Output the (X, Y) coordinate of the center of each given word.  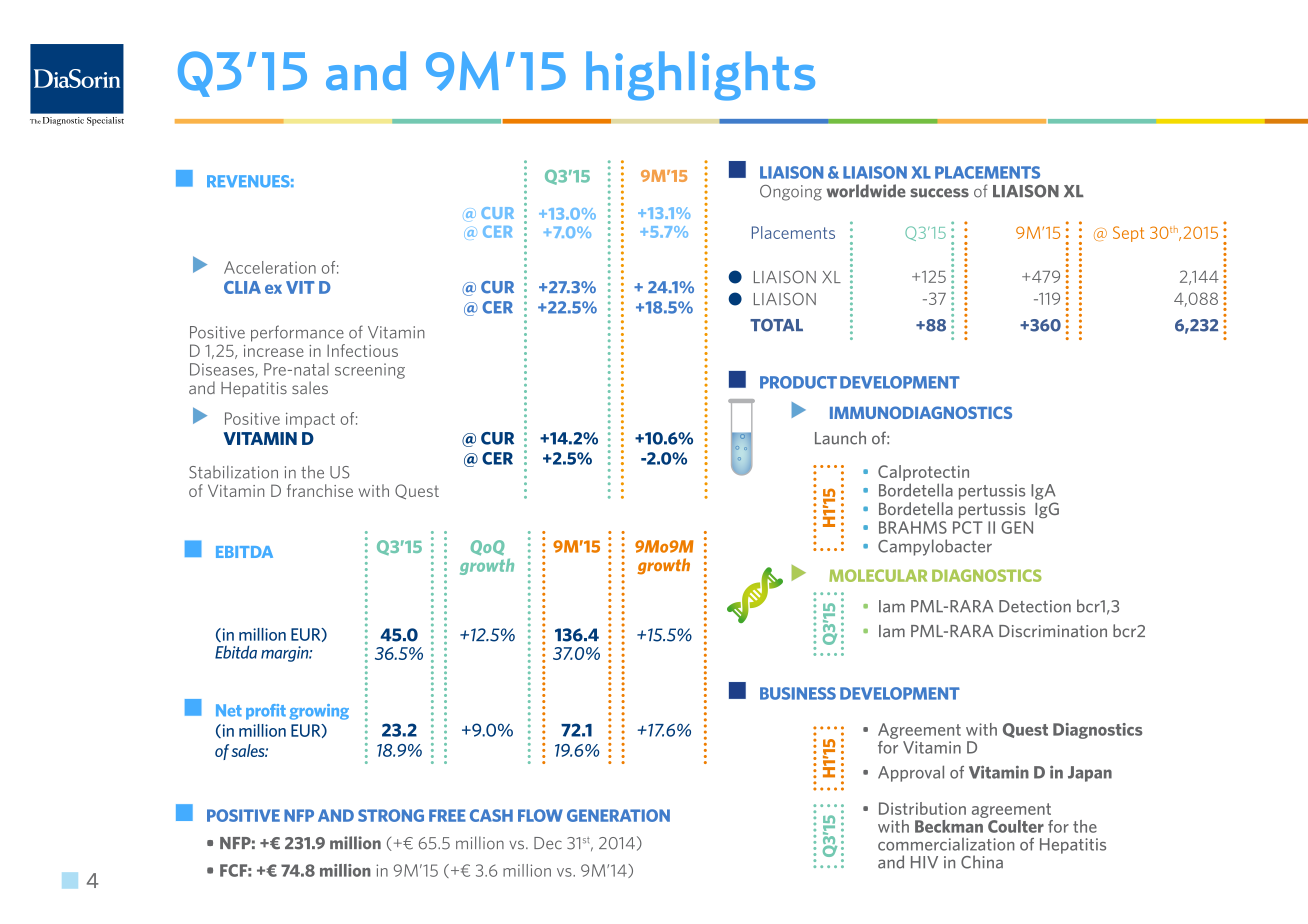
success (939, 193)
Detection (1035, 606)
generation (618, 815)
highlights (700, 76)
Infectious (362, 350)
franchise (320, 490)
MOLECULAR (878, 575)
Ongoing (791, 193)
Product (798, 382)
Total (776, 325)
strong (391, 815)
